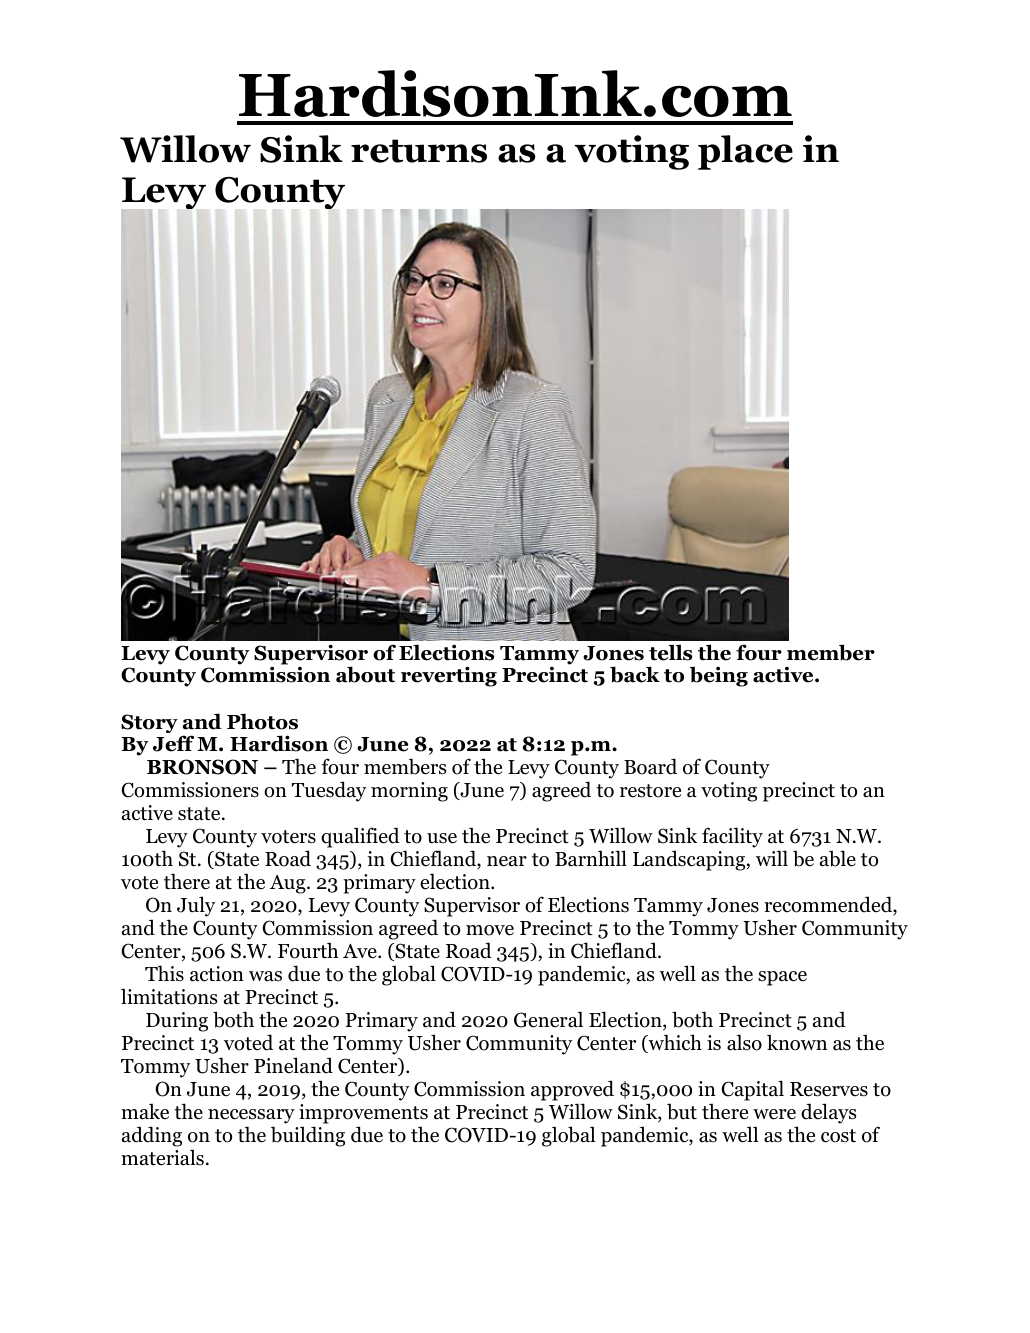 This screenshot has width=1030, height=1333. Describe the element at coordinates (745, 152) in the screenshot. I see `place` at that location.
